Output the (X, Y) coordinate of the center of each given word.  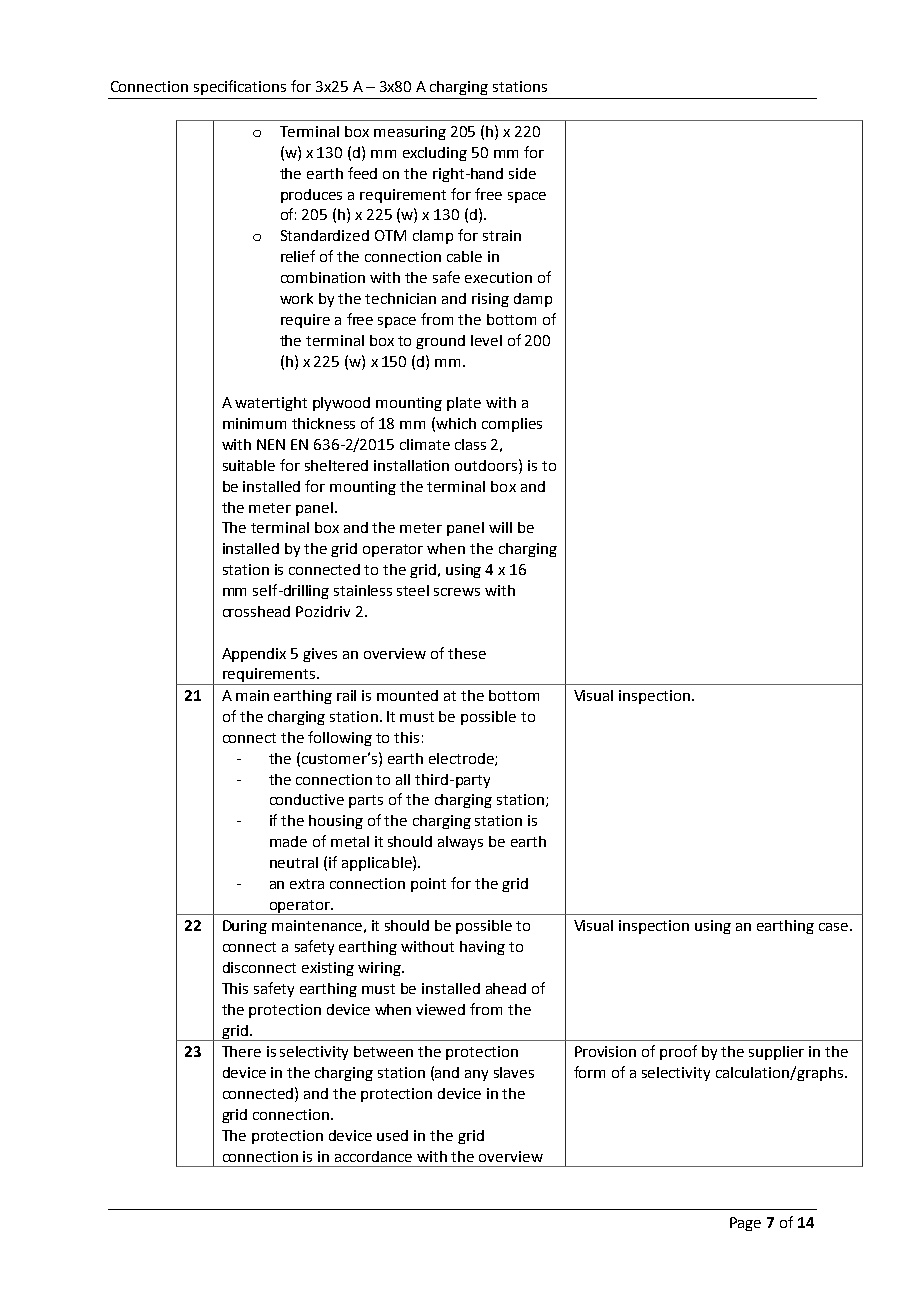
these (467, 653)
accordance (373, 1156)
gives (320, 655)
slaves (514, 1072)
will (500, 527)
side (522, 173)
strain (502, 235)
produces (311, 196)
